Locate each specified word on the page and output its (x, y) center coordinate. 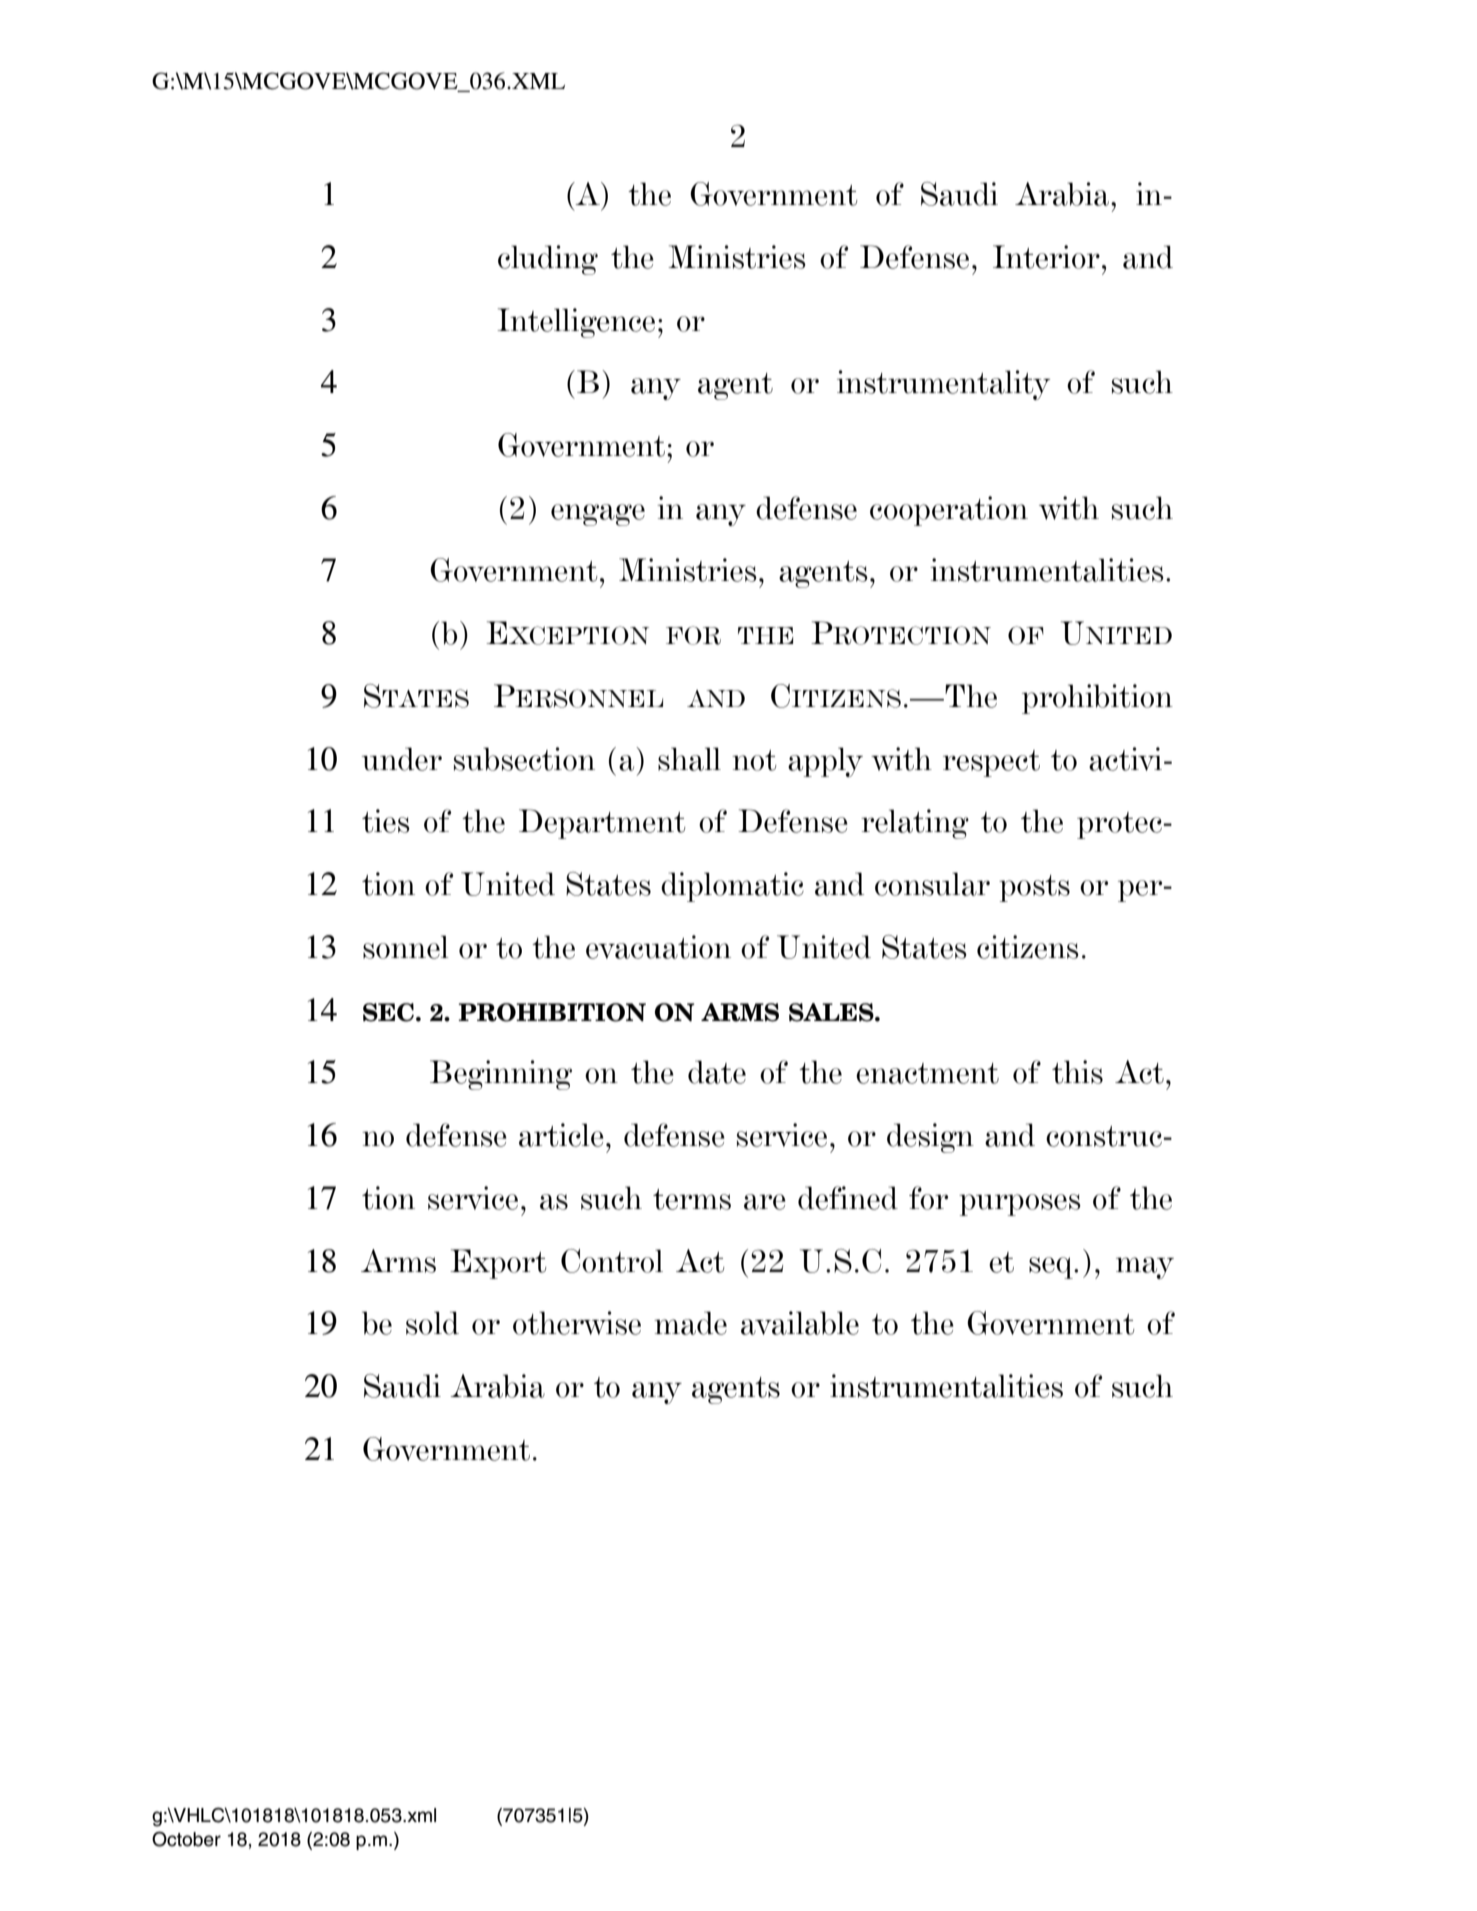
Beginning (501, 1075)
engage (598, 515)
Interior (1046, 257)
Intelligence (576, 323)
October (186, 1839)
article (561, 1135)
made (691, 1323)
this (1077, 1072)
